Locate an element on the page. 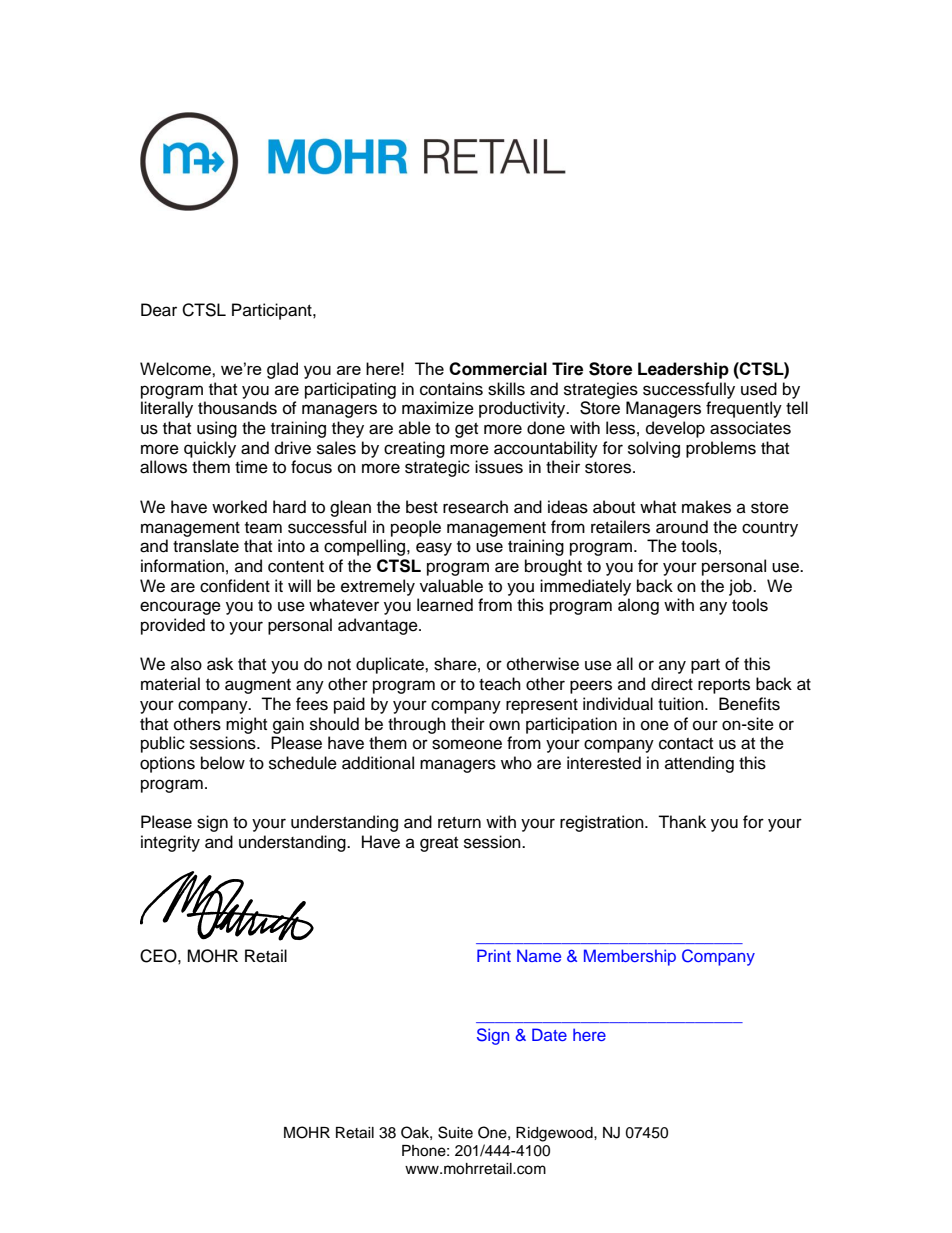  Benefits is located at coordinates (749, 704).
